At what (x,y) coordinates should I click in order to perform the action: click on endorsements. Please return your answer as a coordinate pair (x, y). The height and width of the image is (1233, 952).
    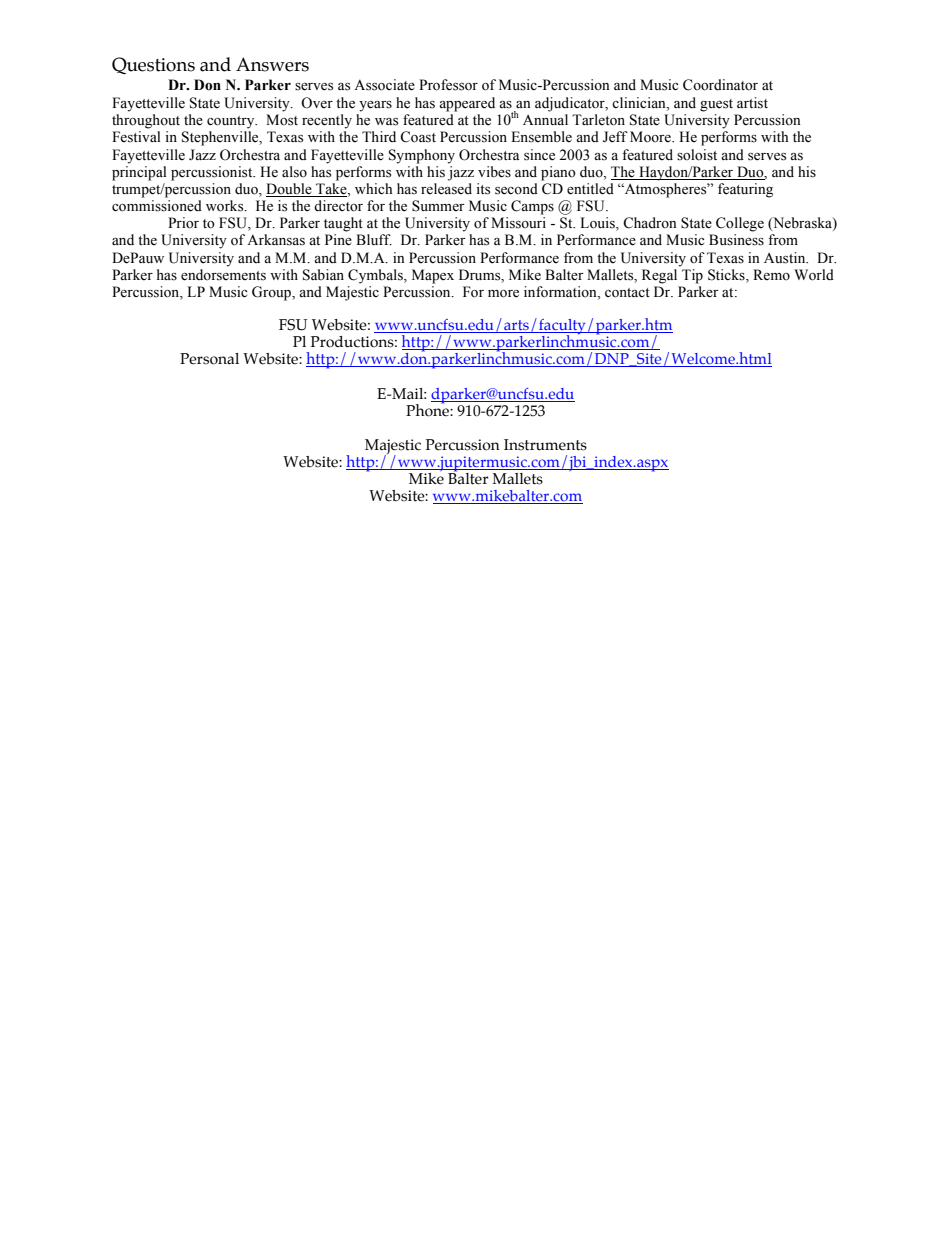
    Looking at the image, I should click on (223, 275).
